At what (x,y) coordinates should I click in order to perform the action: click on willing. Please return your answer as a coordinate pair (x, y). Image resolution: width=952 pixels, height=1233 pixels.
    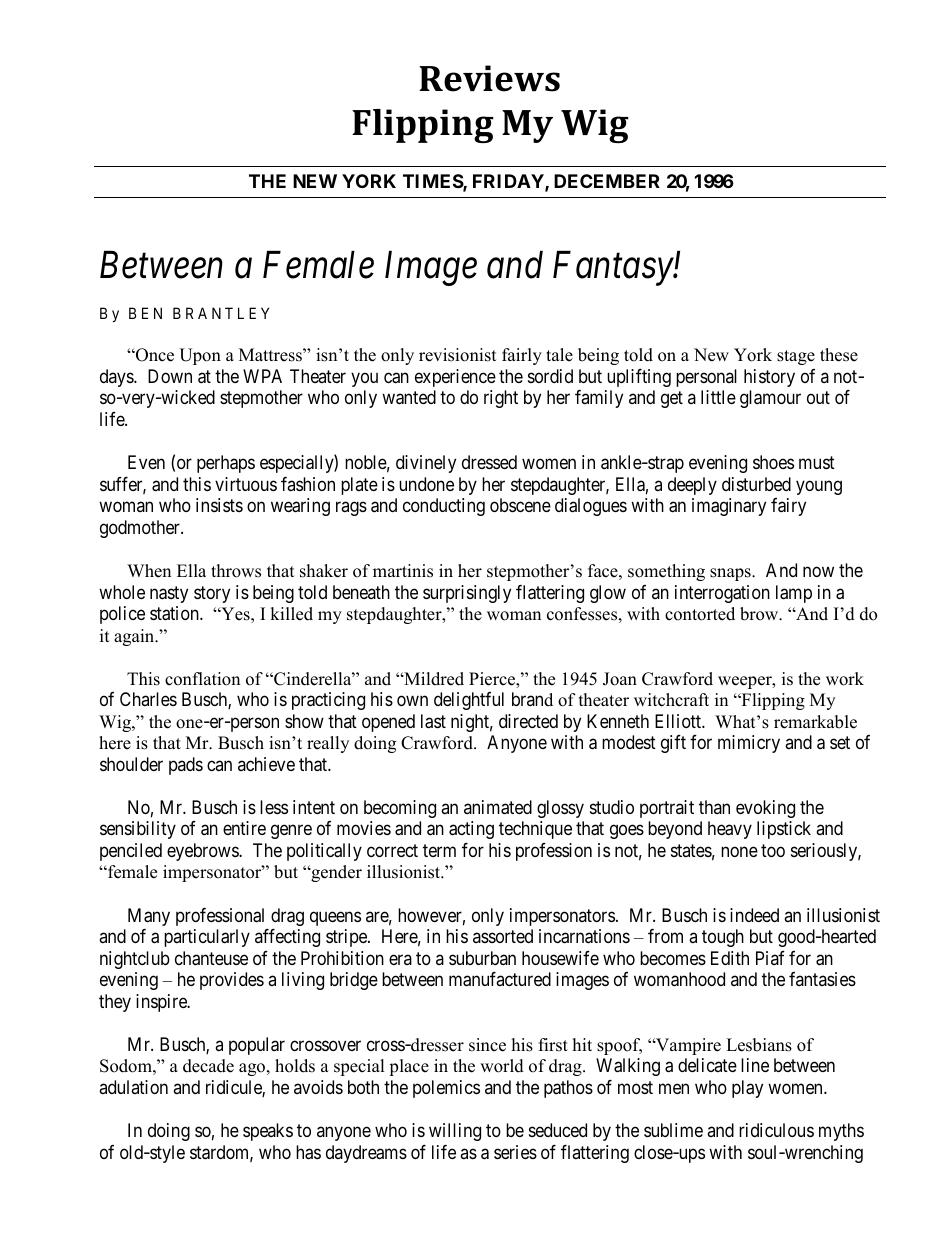
    Looking at the image, I should click on (455, 1132).
